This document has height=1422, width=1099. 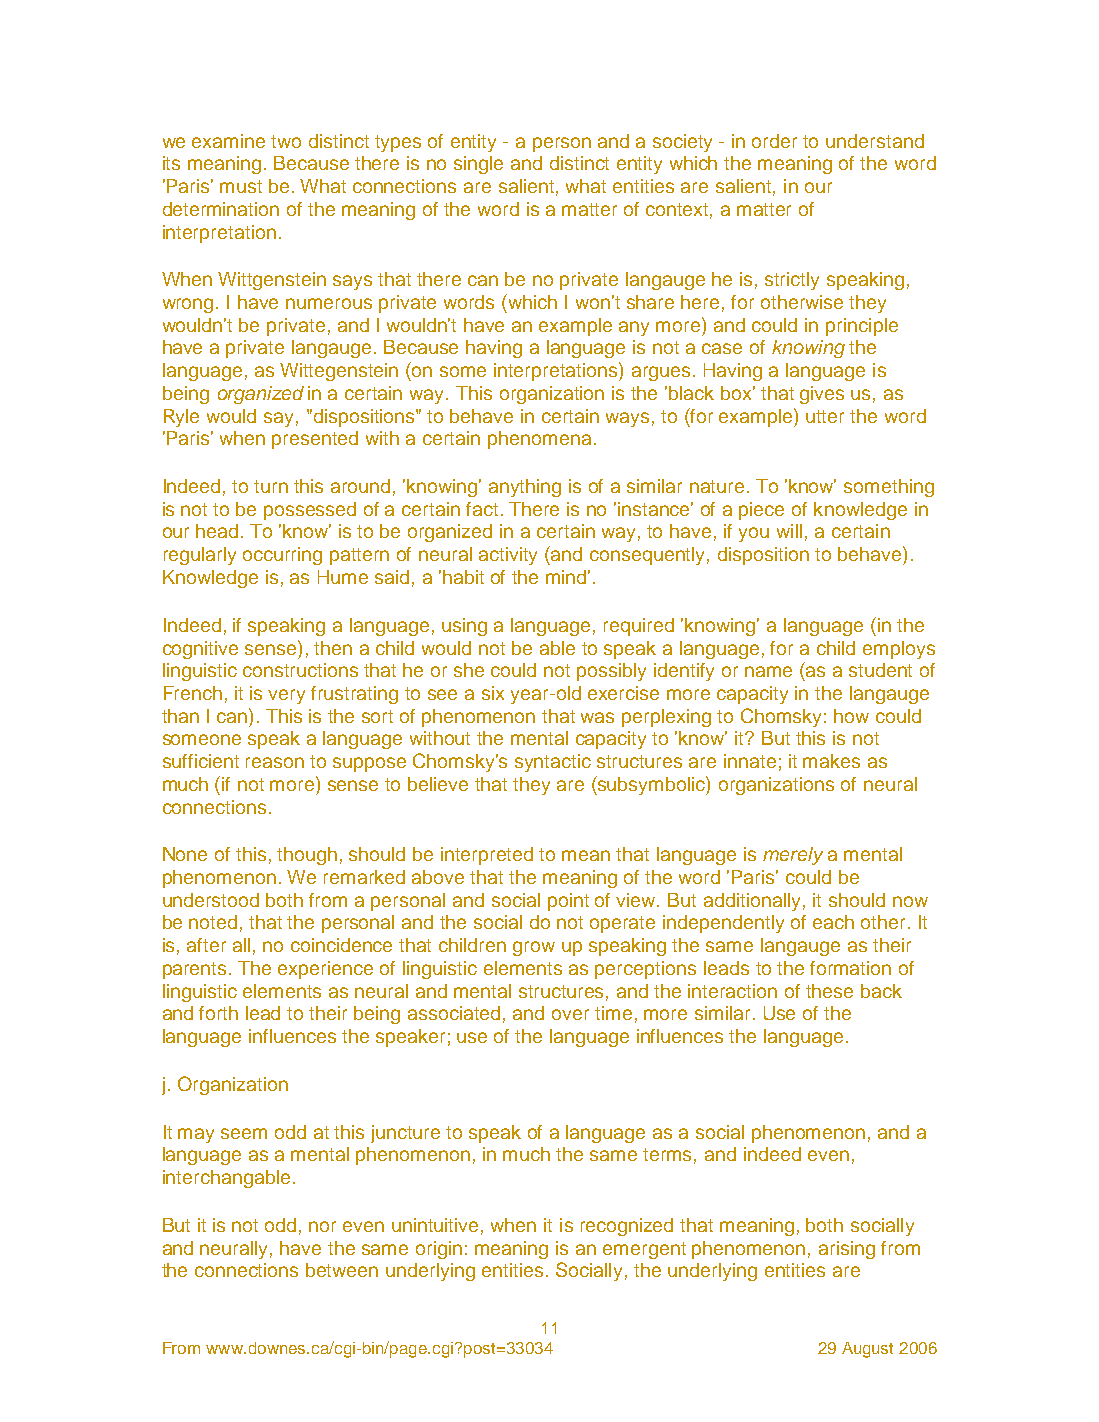 What do you see at coordinates (342, 1270) in the document?
I see `between` at bounding box center [342, 1270].
